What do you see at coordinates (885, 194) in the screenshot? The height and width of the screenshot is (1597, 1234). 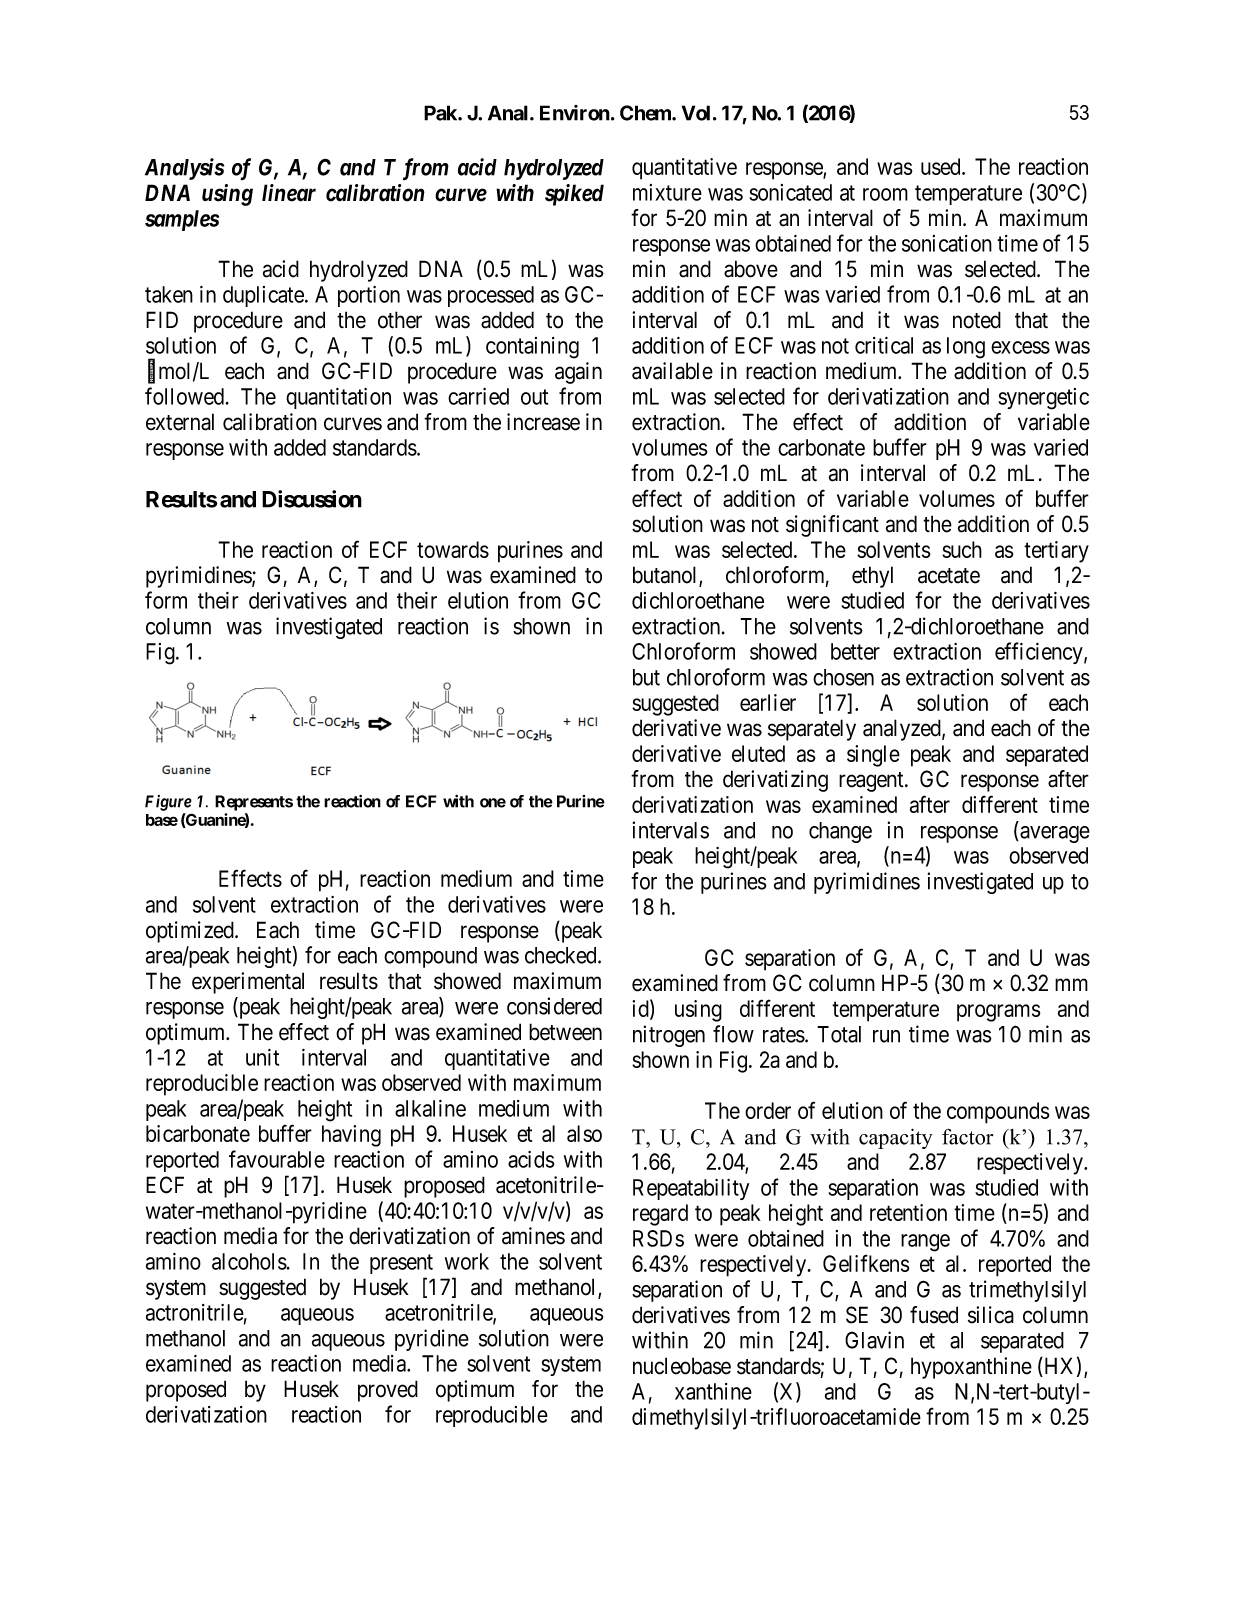 I see `room` at bounding box center [885, 194].
